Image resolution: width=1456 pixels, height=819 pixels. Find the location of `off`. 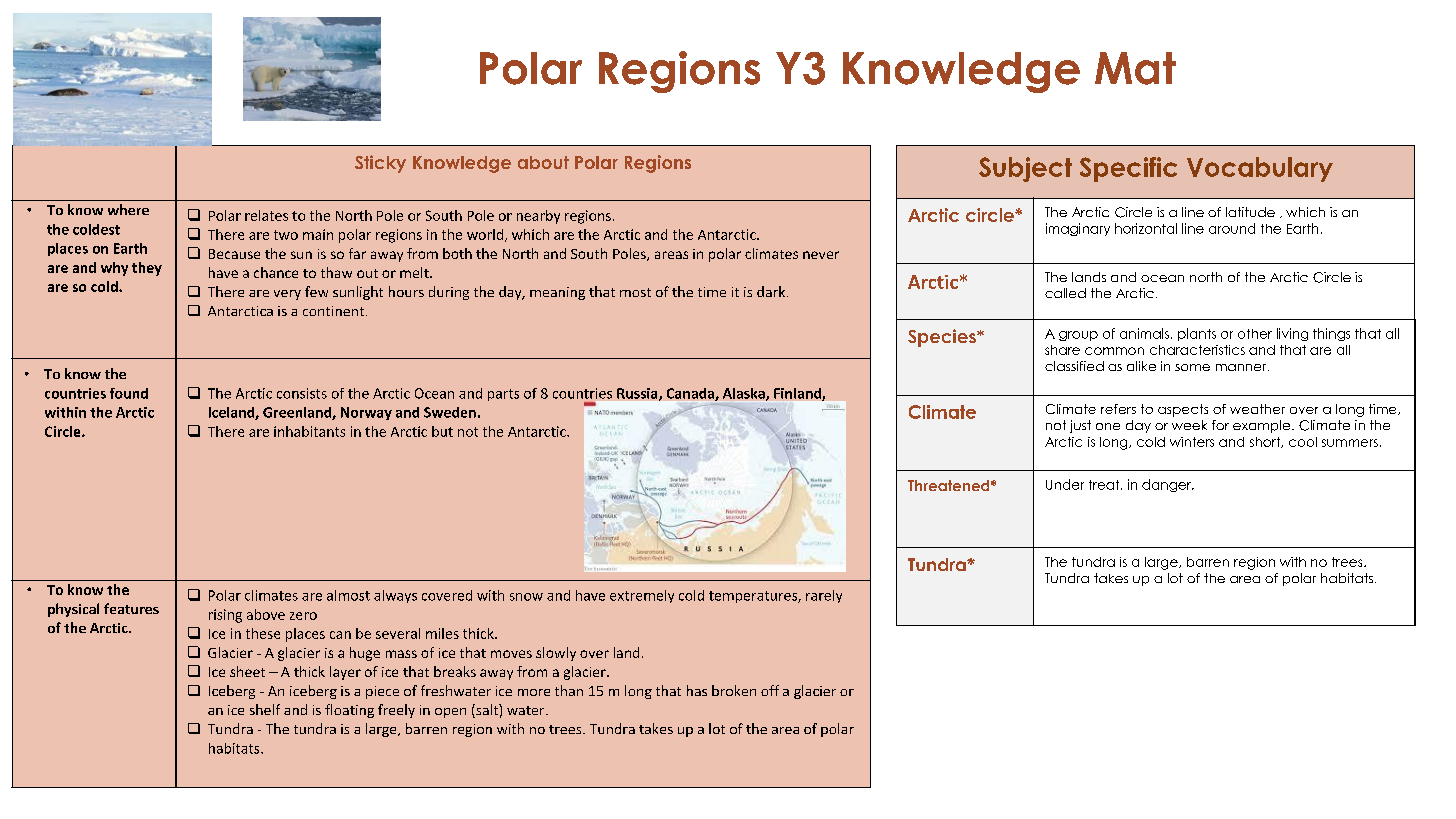

off is located at coordinates (770, 690).
